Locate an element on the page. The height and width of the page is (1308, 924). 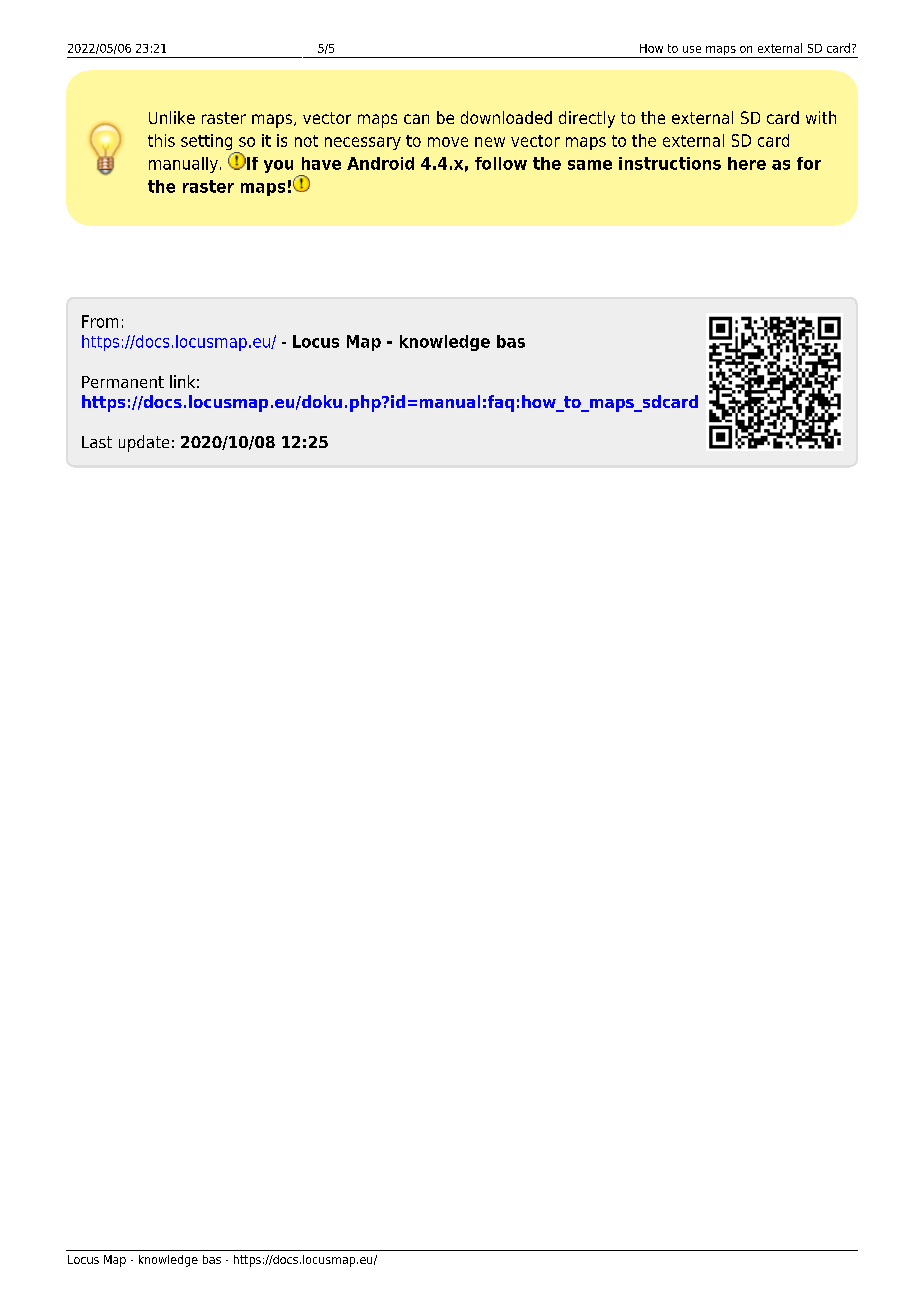
From is located at coordinates (100, 321).
